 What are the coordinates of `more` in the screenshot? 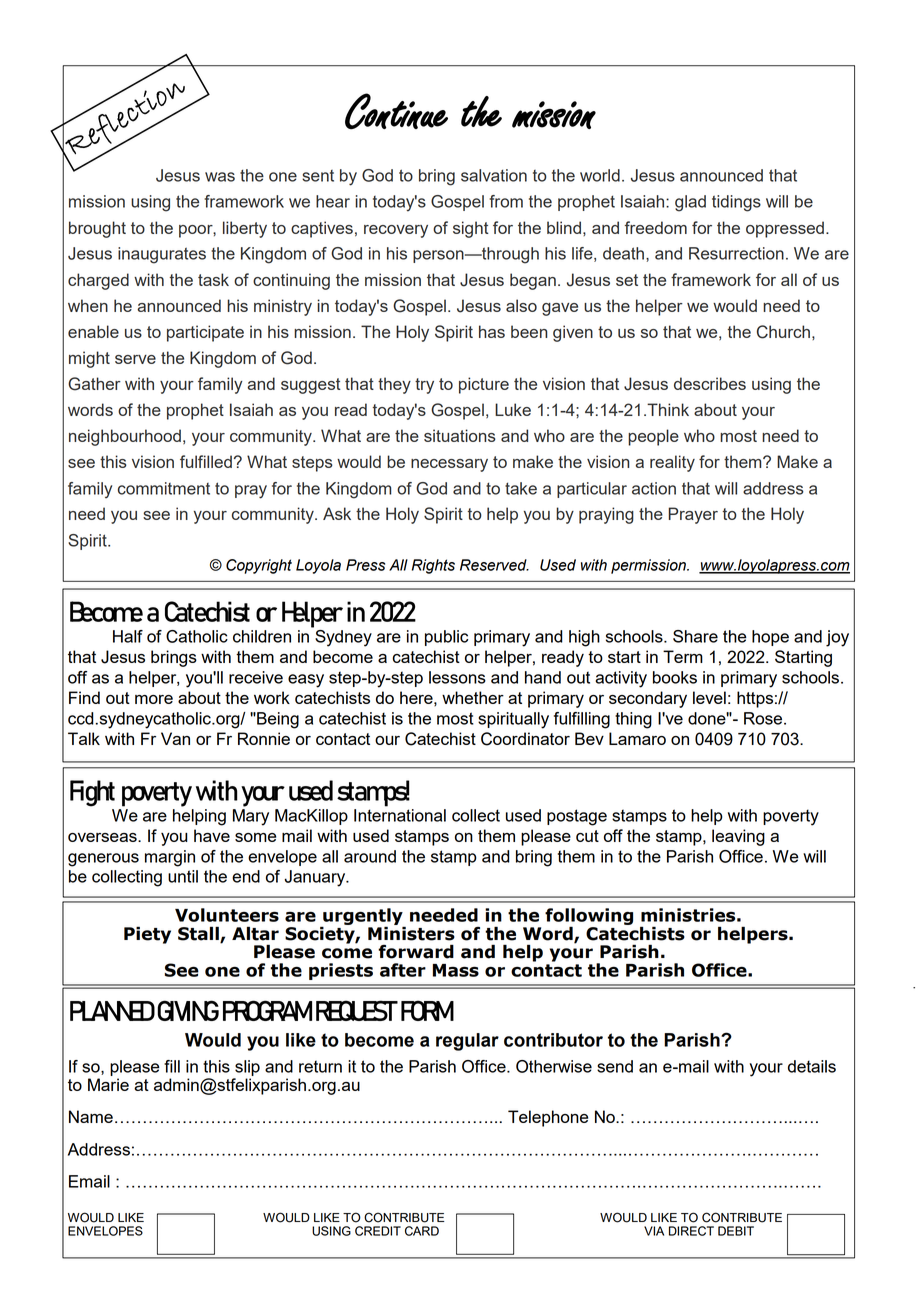 It's located at (154, 699).
